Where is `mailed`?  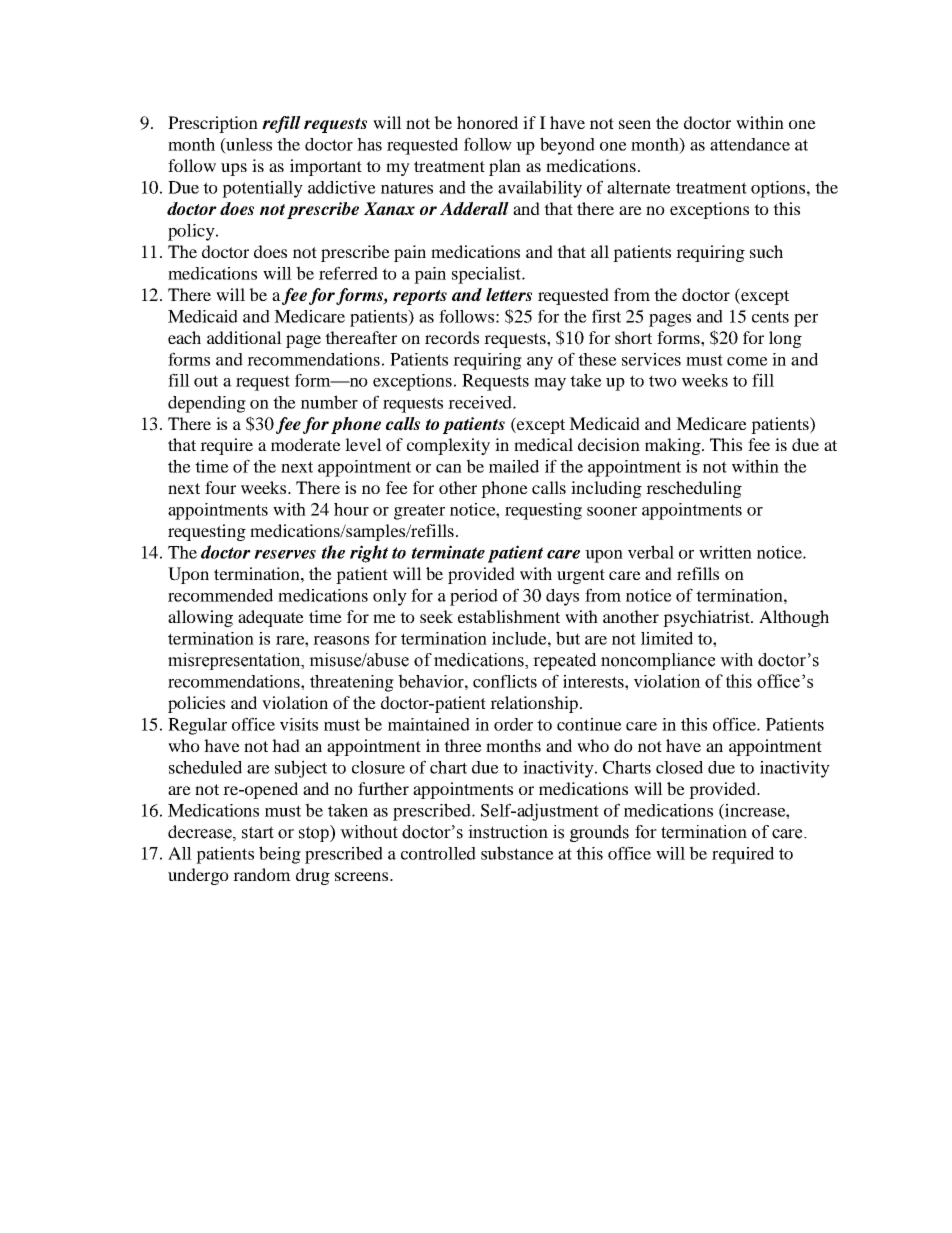
mailed is located at coordinates (514, 466).
